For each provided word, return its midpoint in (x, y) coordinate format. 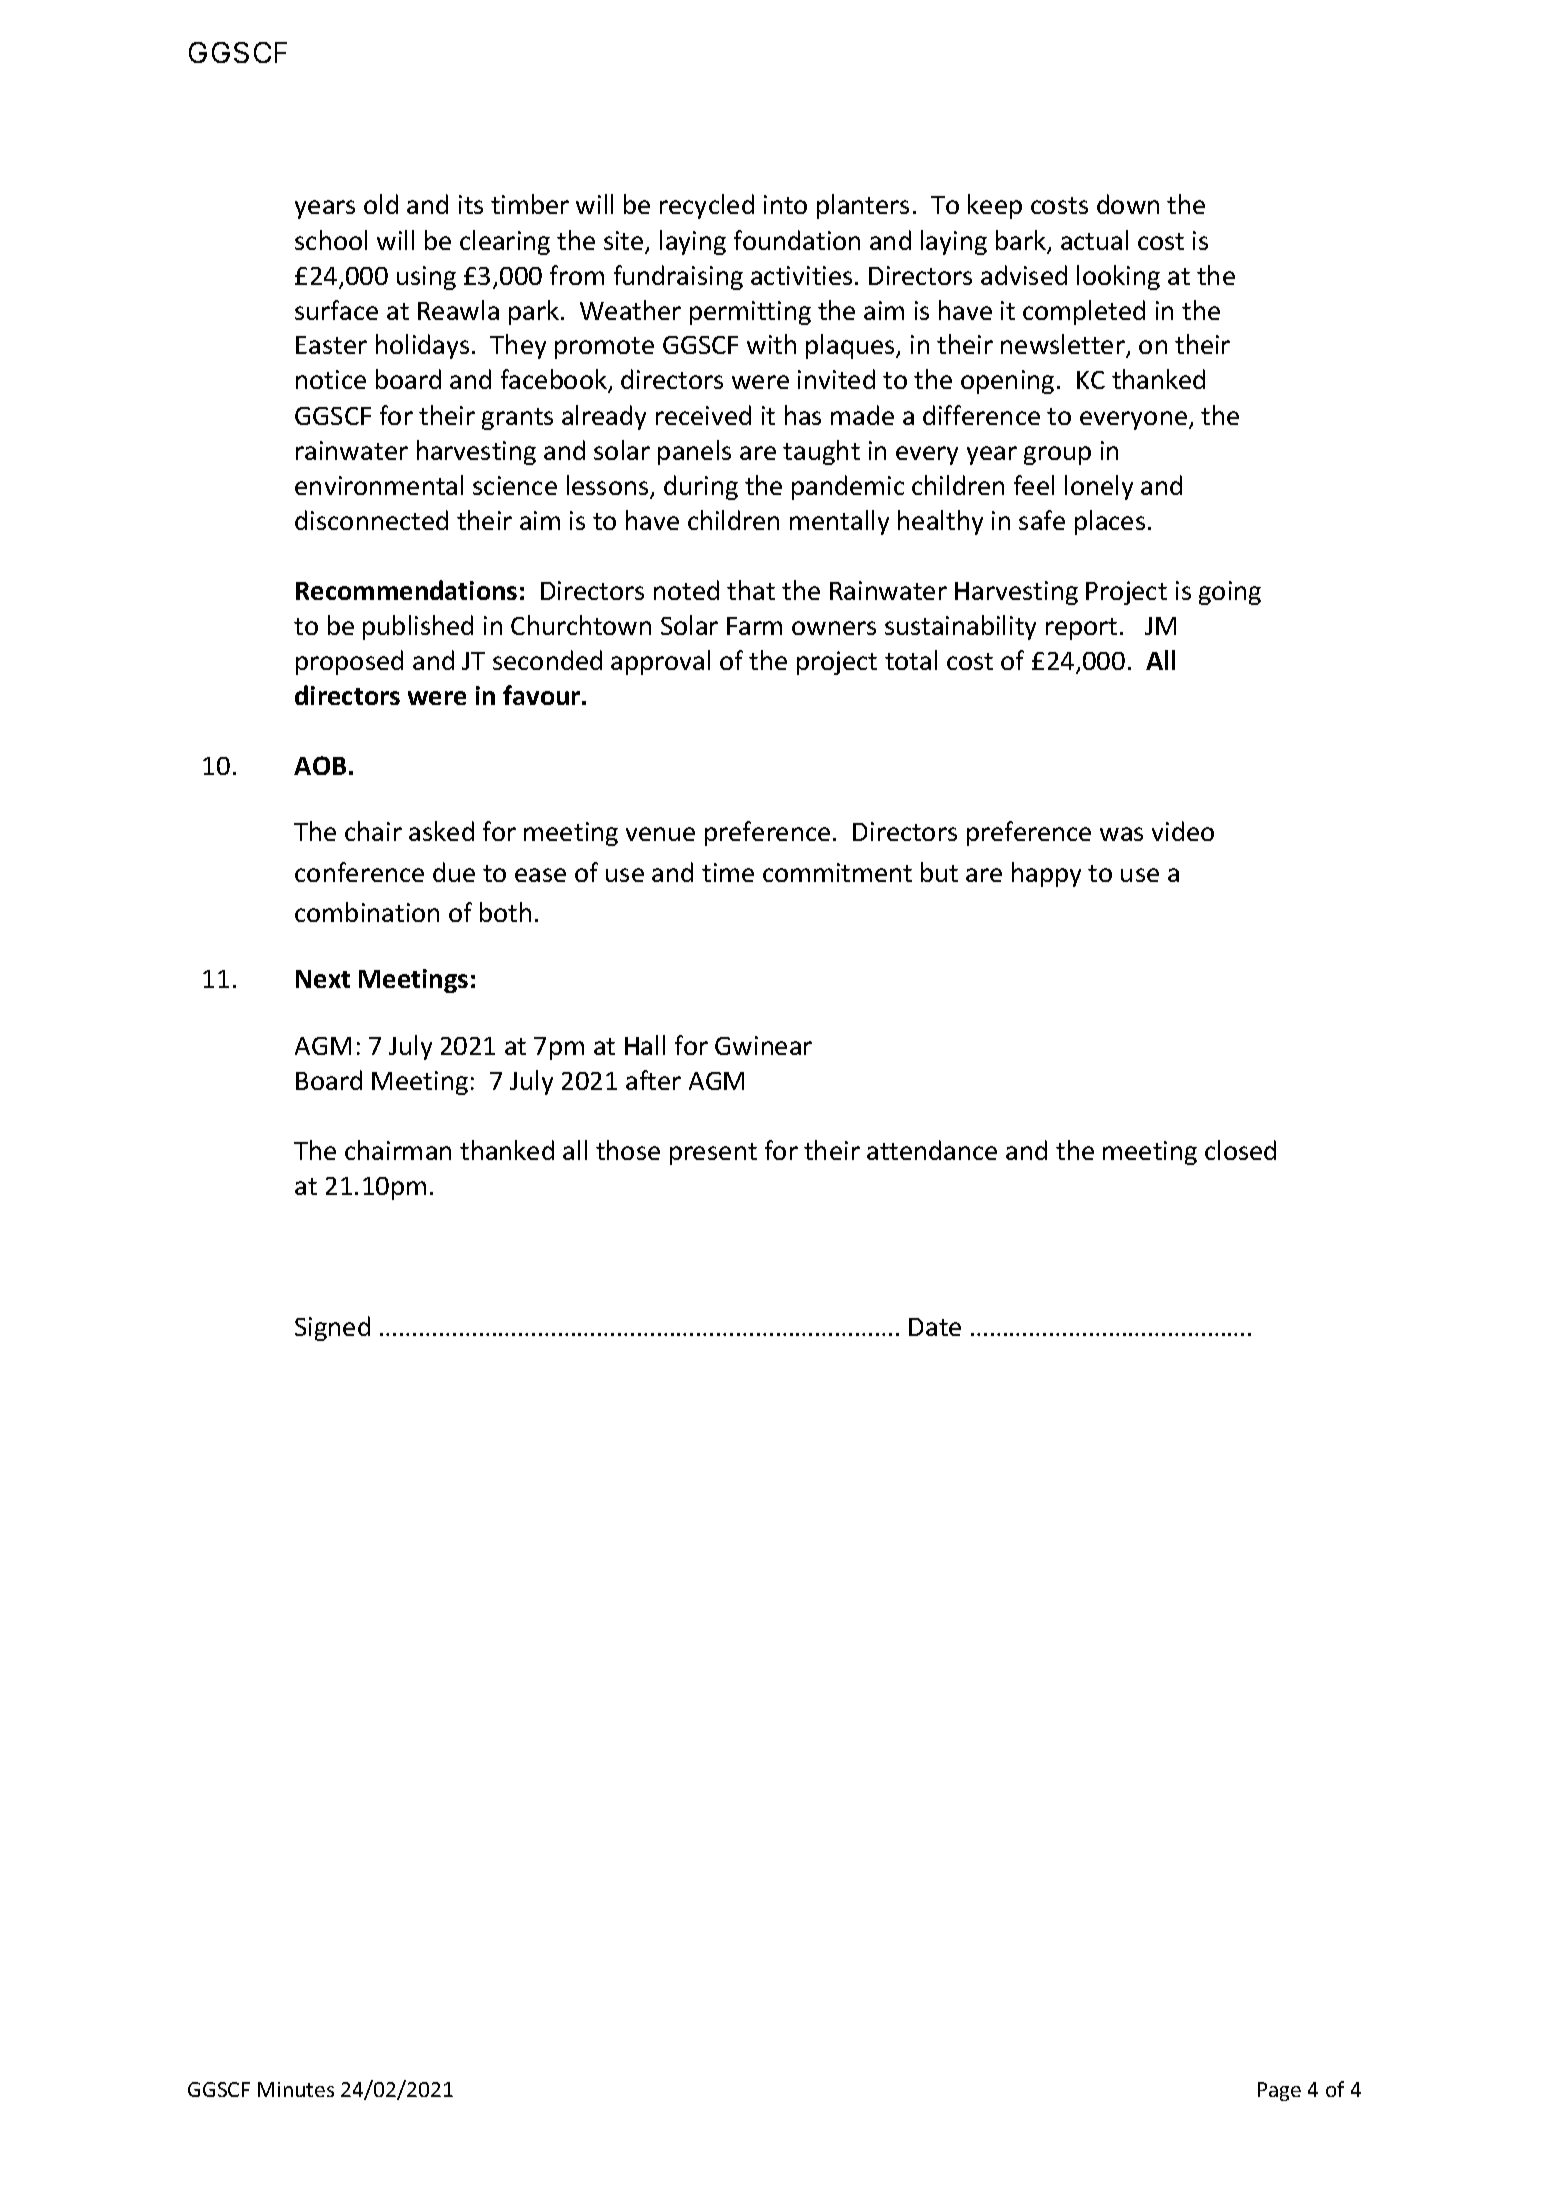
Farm (754, 626)
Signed (332, 1328)
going (1230, 593)
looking (1118, 277)
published (418, 627)
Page (1279, 2091)
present (713, 1154)
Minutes (296, 2089)
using (426, 278)
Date (935, 1327)
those (628, 1150)
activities (801, 275)
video (1183, 831)
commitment (837, 872)
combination (367, 912)
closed (1240, 1150)
